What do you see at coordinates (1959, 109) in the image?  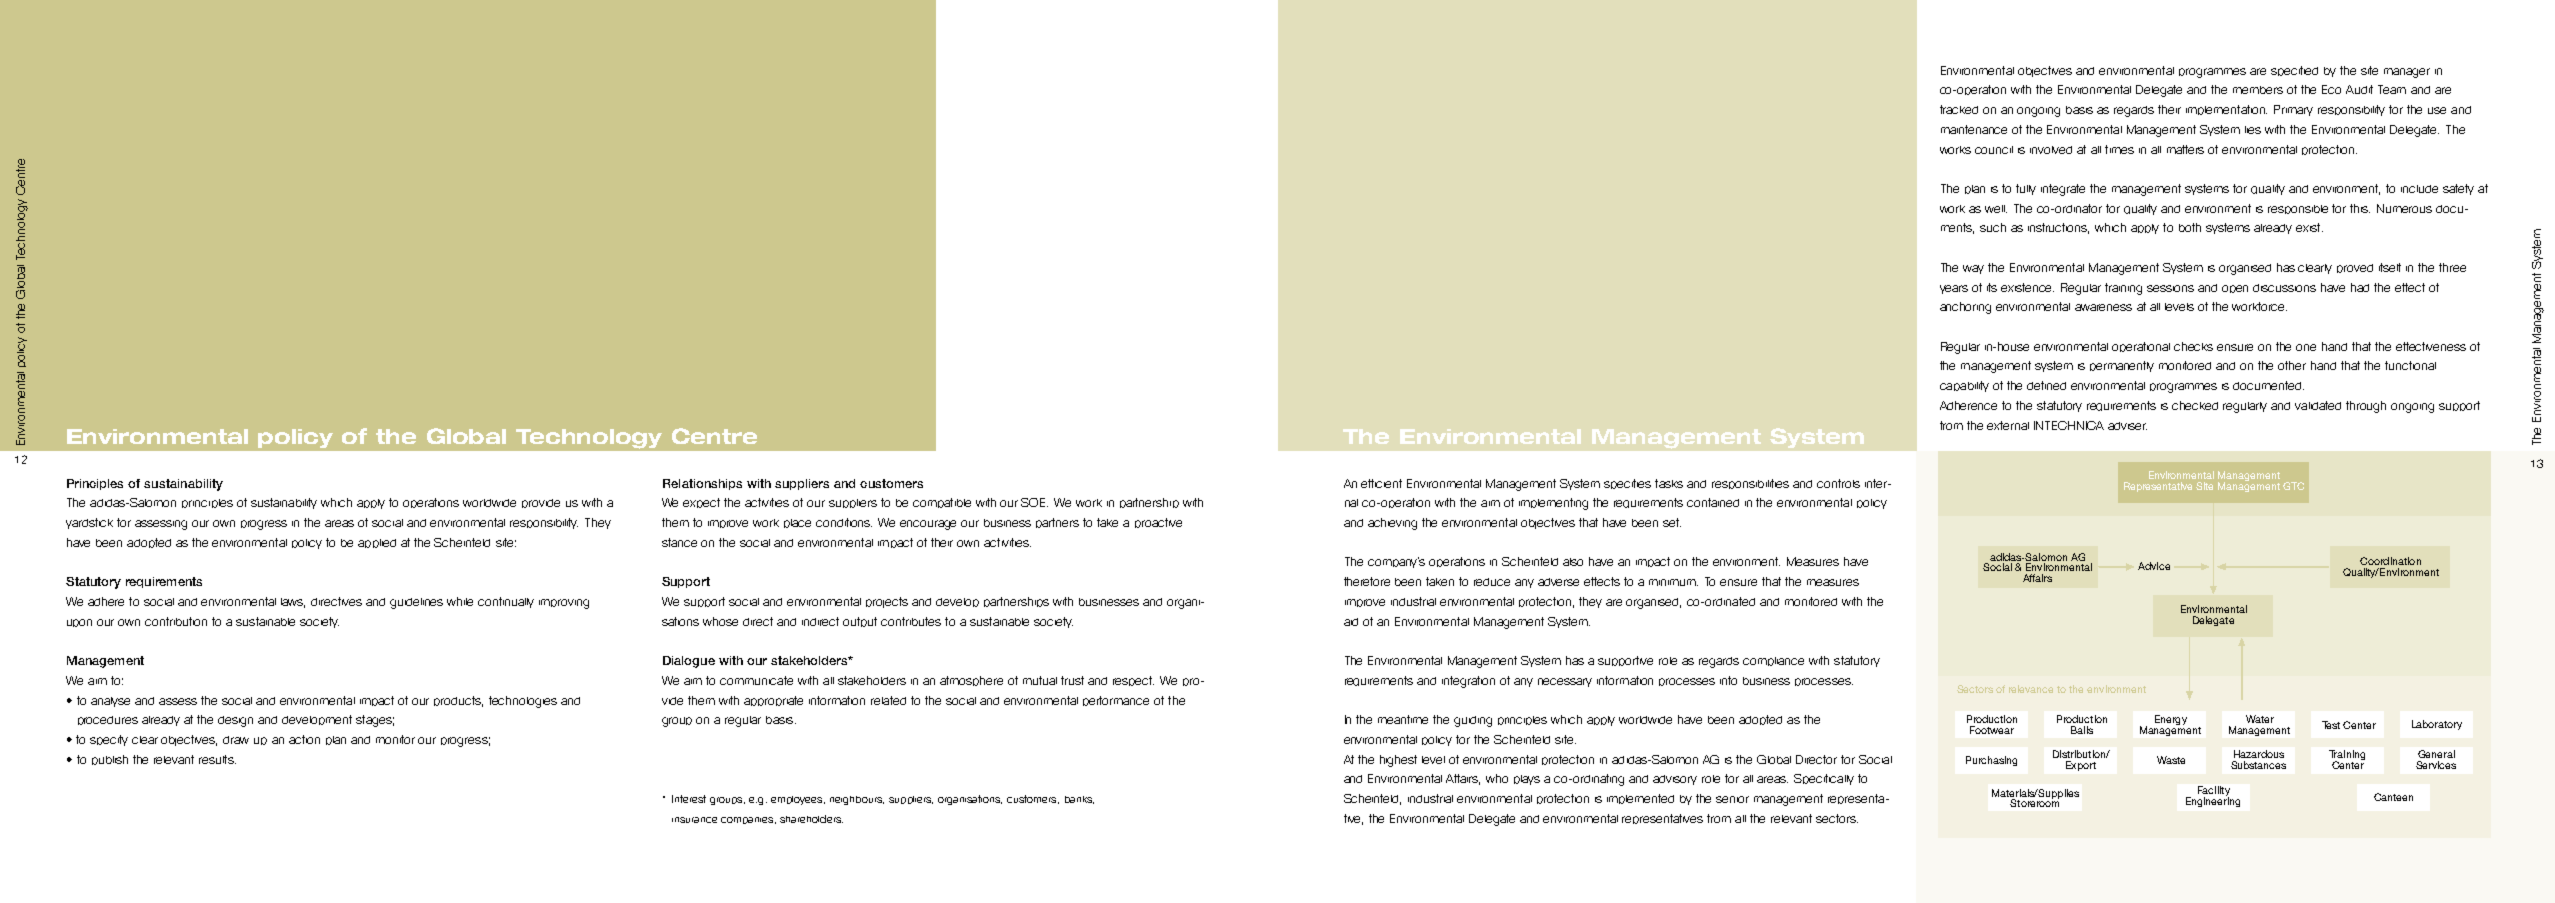 I see `tracked` at bounding box center [1959, 109].
